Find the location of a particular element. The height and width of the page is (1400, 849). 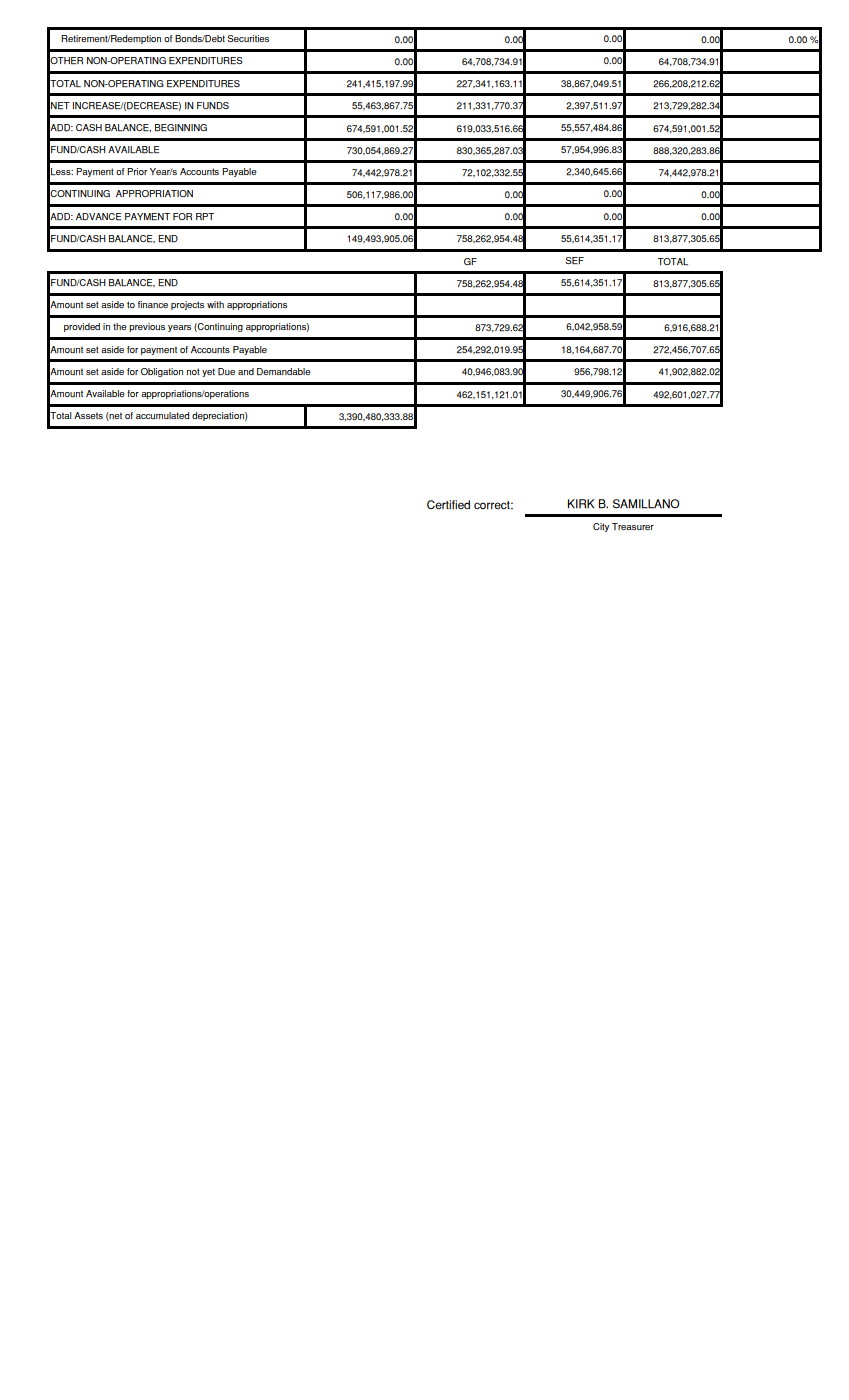

with is located at coordinates (215, 304).
